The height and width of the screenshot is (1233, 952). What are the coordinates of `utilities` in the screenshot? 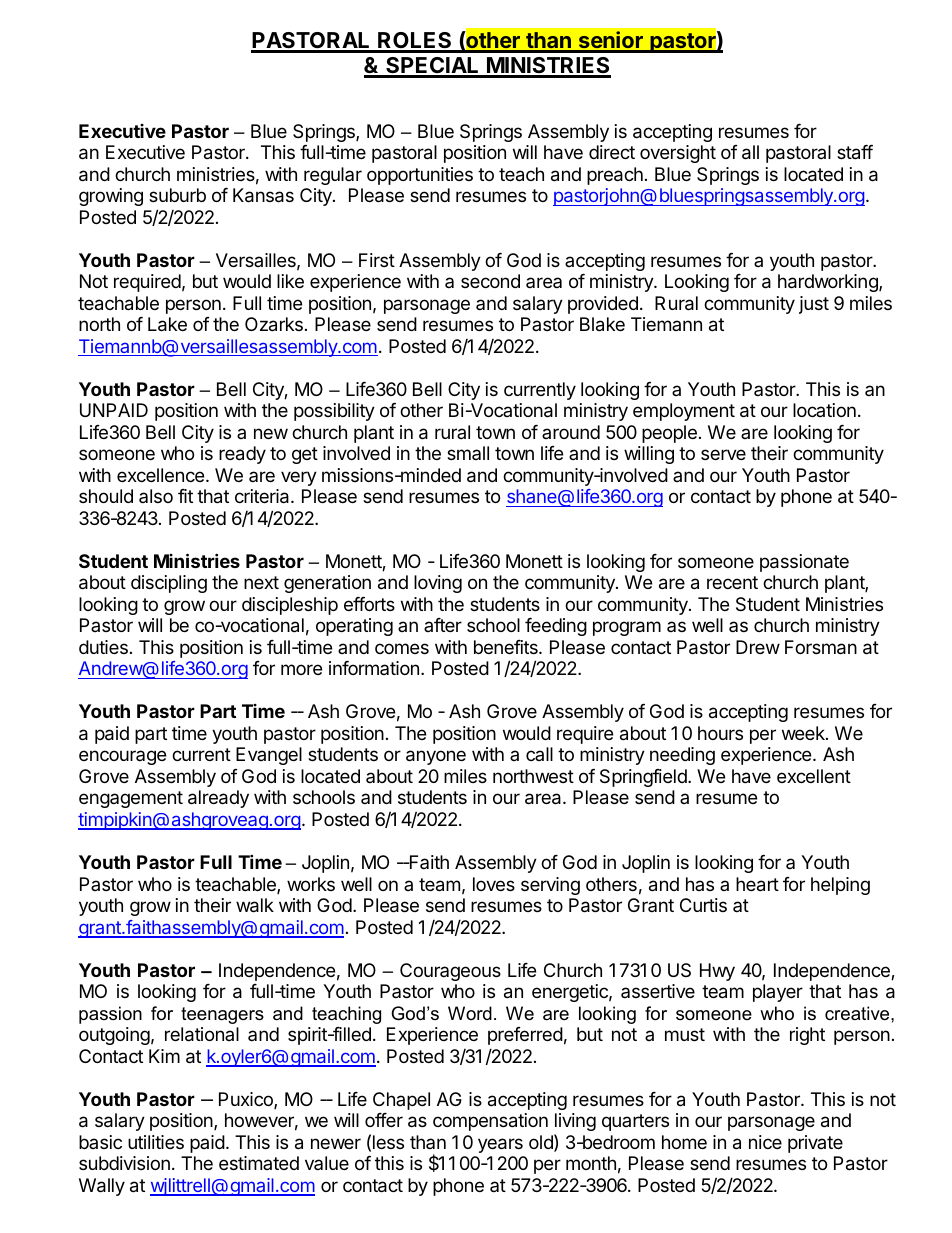 It's located at (156, 1142).
